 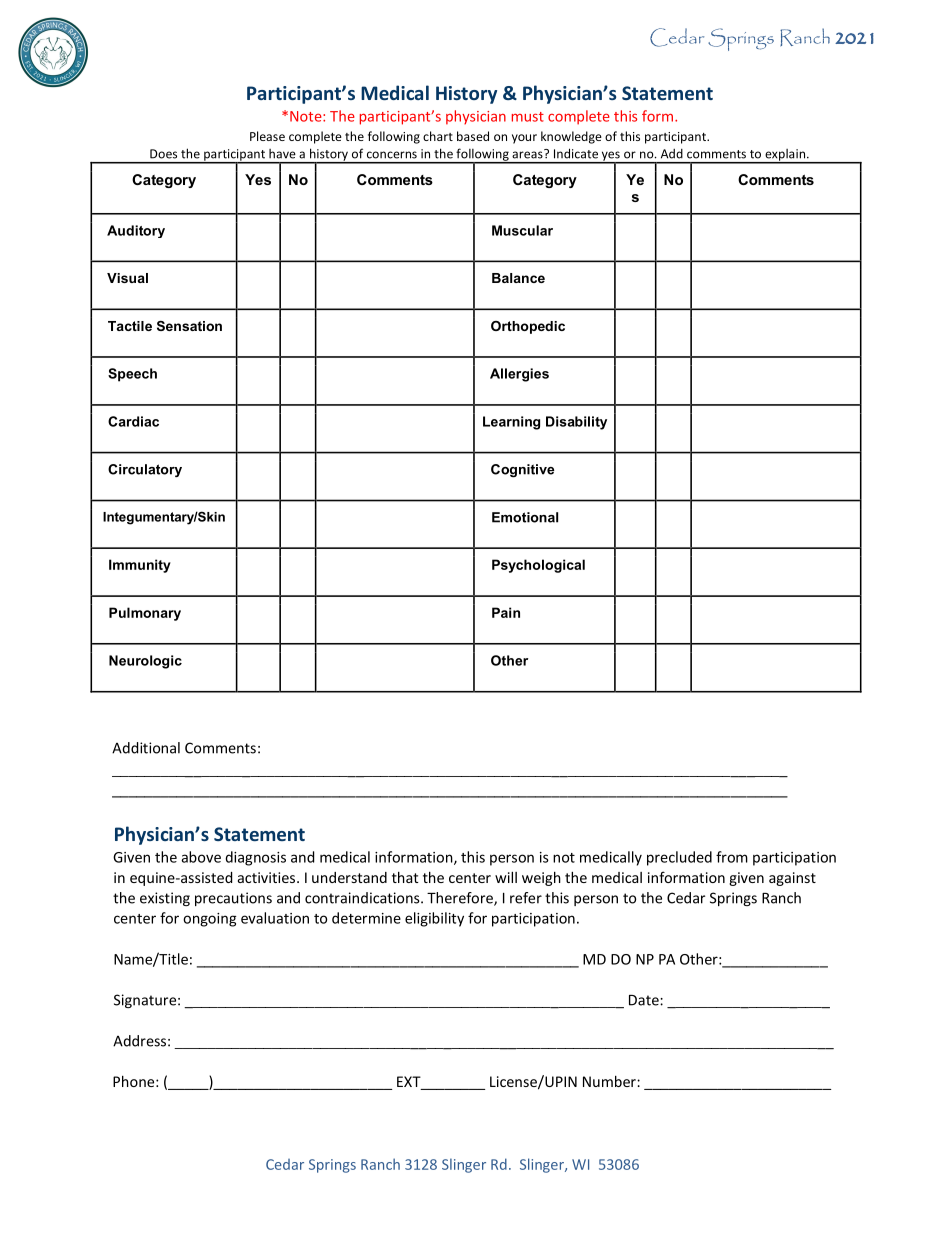 What do you see at coordinates (576, 423) in the screenshot?
I see `Disability` at bounding box center [576, 423].
